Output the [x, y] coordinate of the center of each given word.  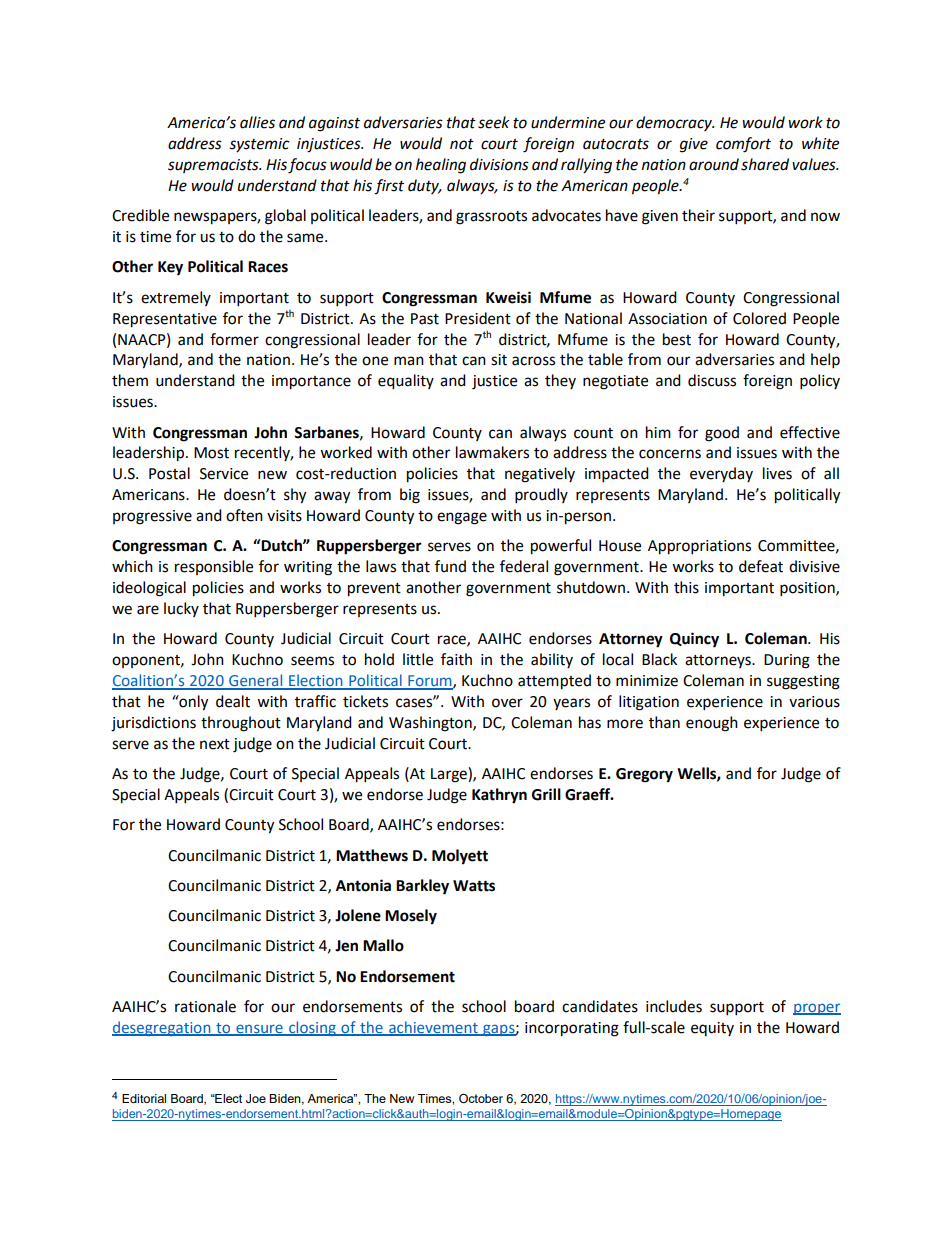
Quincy [694, 640]
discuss [712, 380]
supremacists [214, 166]
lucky [181, 609]
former [234, 339]
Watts [474, 886]
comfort [743, 145]
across [533, 361]
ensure [259, 1029]
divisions [499, 164]
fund [450, 566]
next [215, 744]
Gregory [644, 775]
